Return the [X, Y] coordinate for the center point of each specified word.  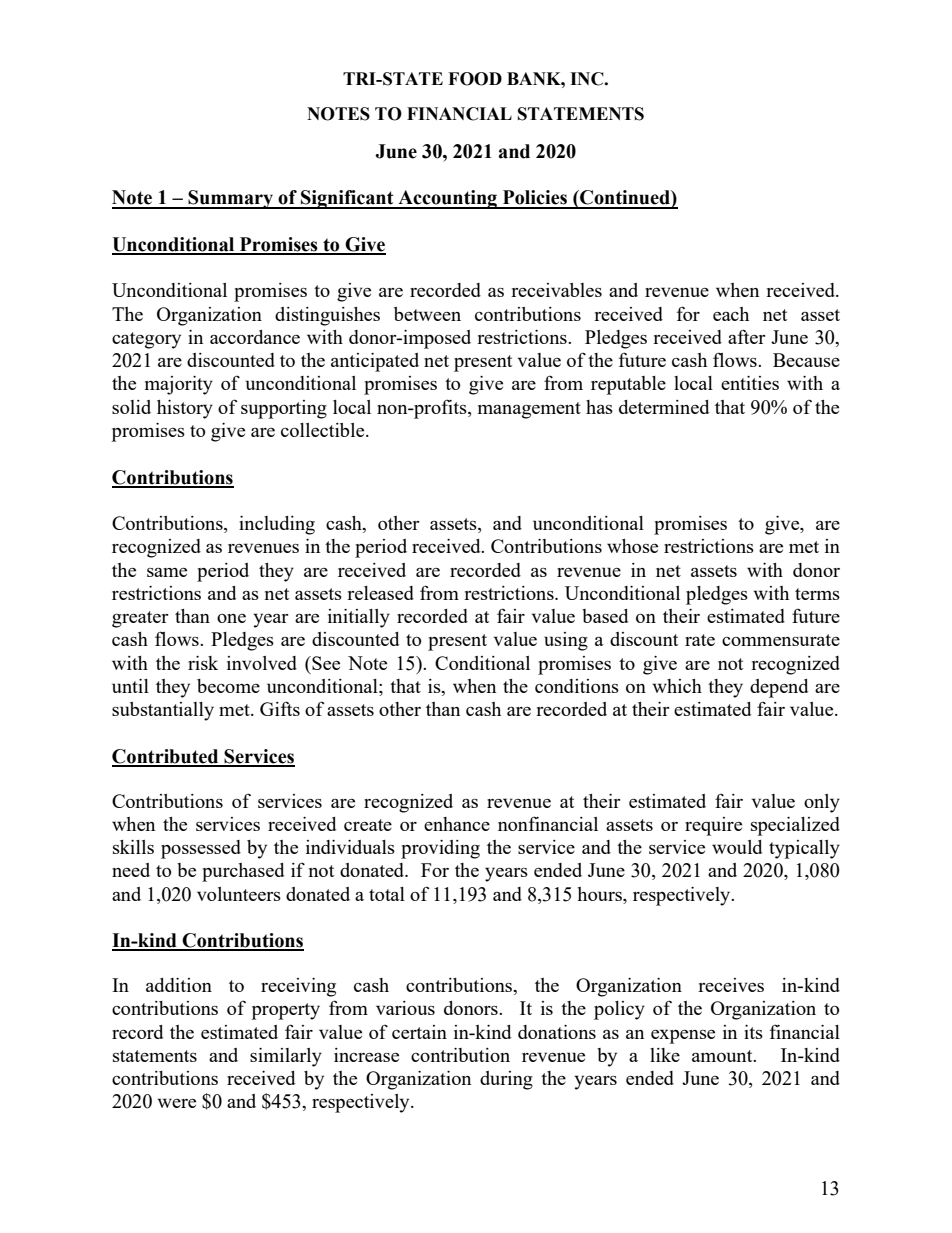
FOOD [475, 79]
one [231, 618]
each [731, 314]
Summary [231, 199]
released [380, 593]
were [176, 1103]
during [506, 1080]
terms [817, 594]
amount [723, 1056]
